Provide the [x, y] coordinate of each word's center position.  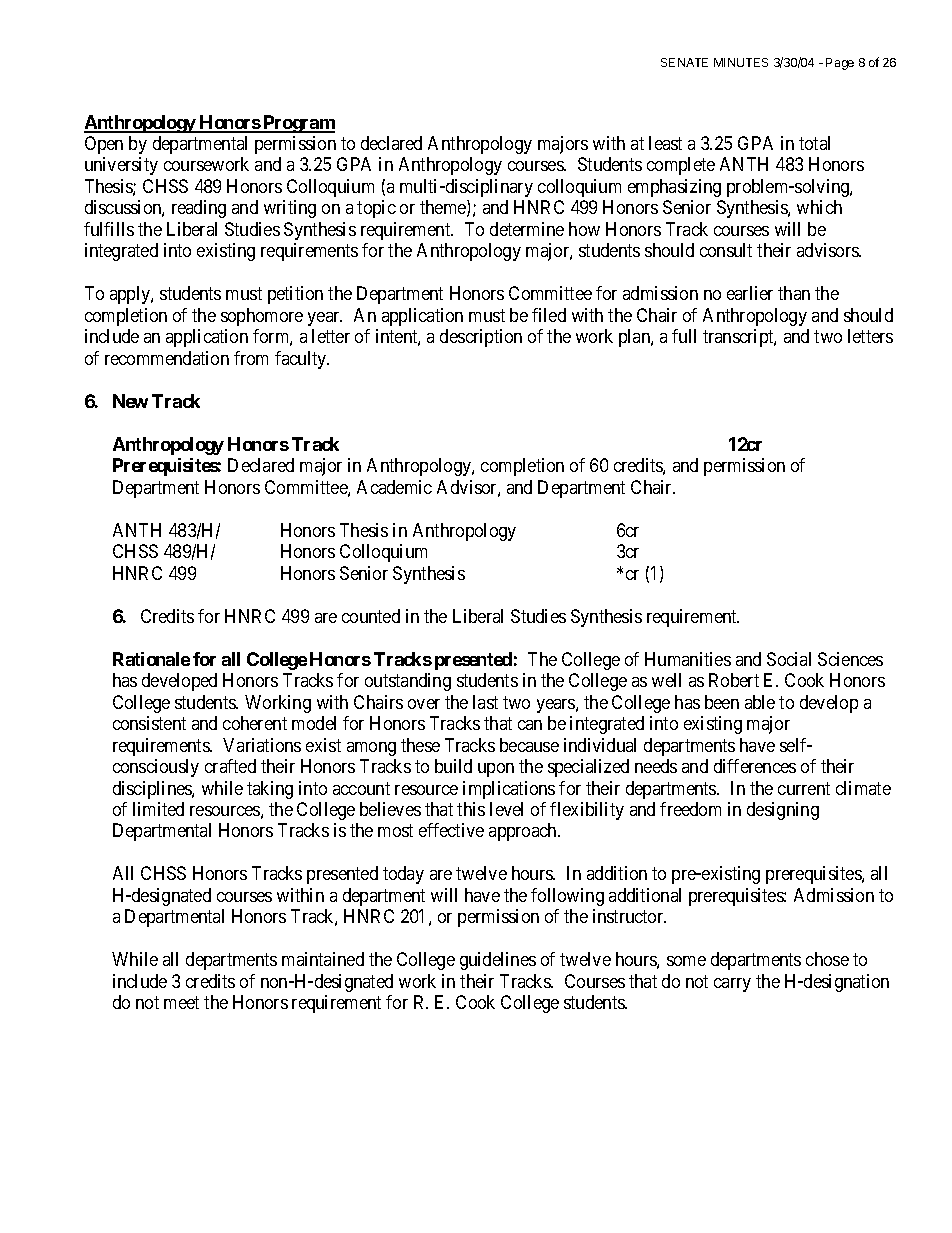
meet [181, 1003]
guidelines [498, 961]
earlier [750, 293]
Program [298, 124]
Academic [394, 487]
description [481, 338]
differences [755, 766]
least [665, 143]
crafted [230, 766]
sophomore [262, 317]
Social [789, 659]
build [453, 766]
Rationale [151, 659]
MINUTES [741, 62]
